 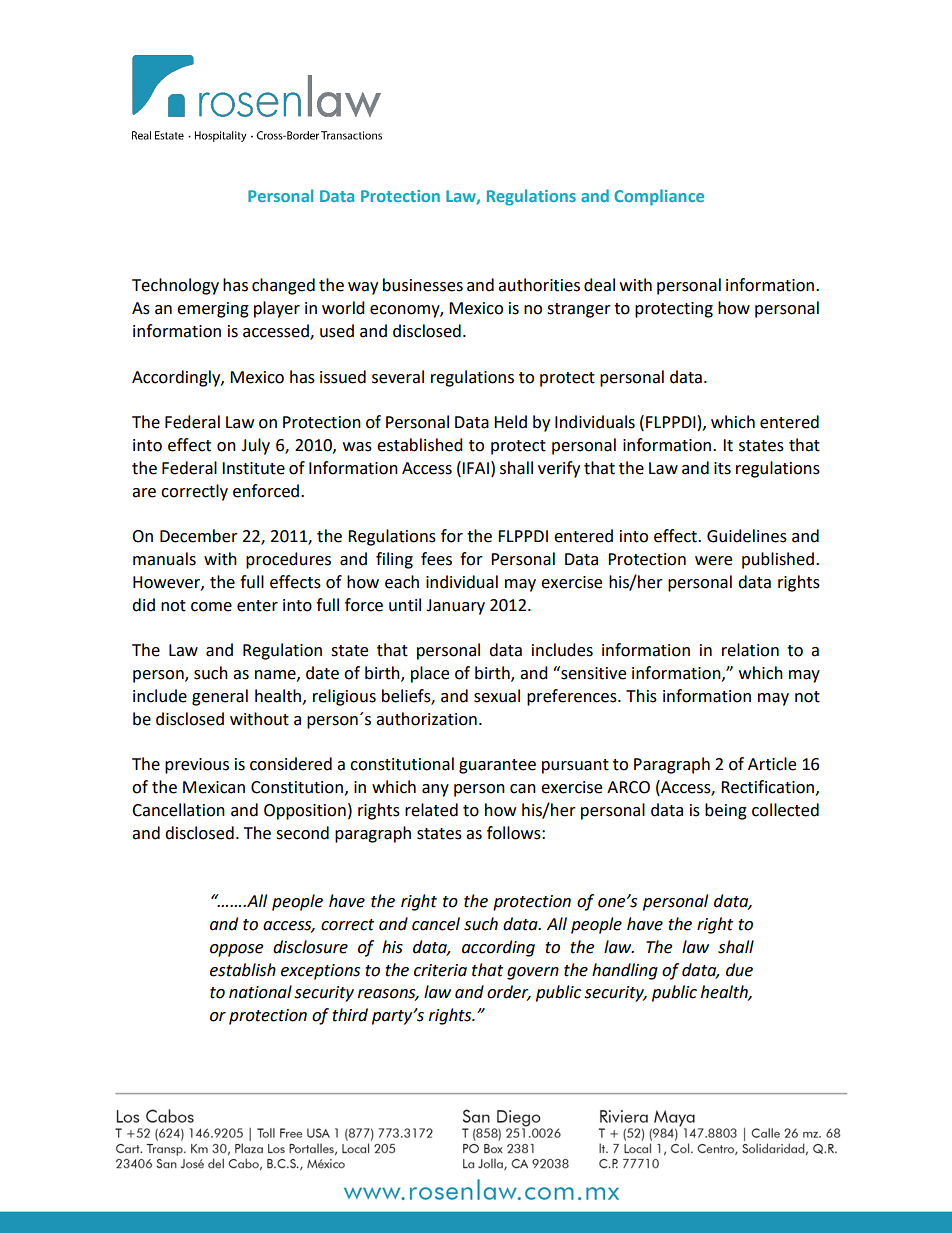 What do you see at coordinates (659, 197) in the page?
I see `Compliance` at bounding box center [659, 197].
